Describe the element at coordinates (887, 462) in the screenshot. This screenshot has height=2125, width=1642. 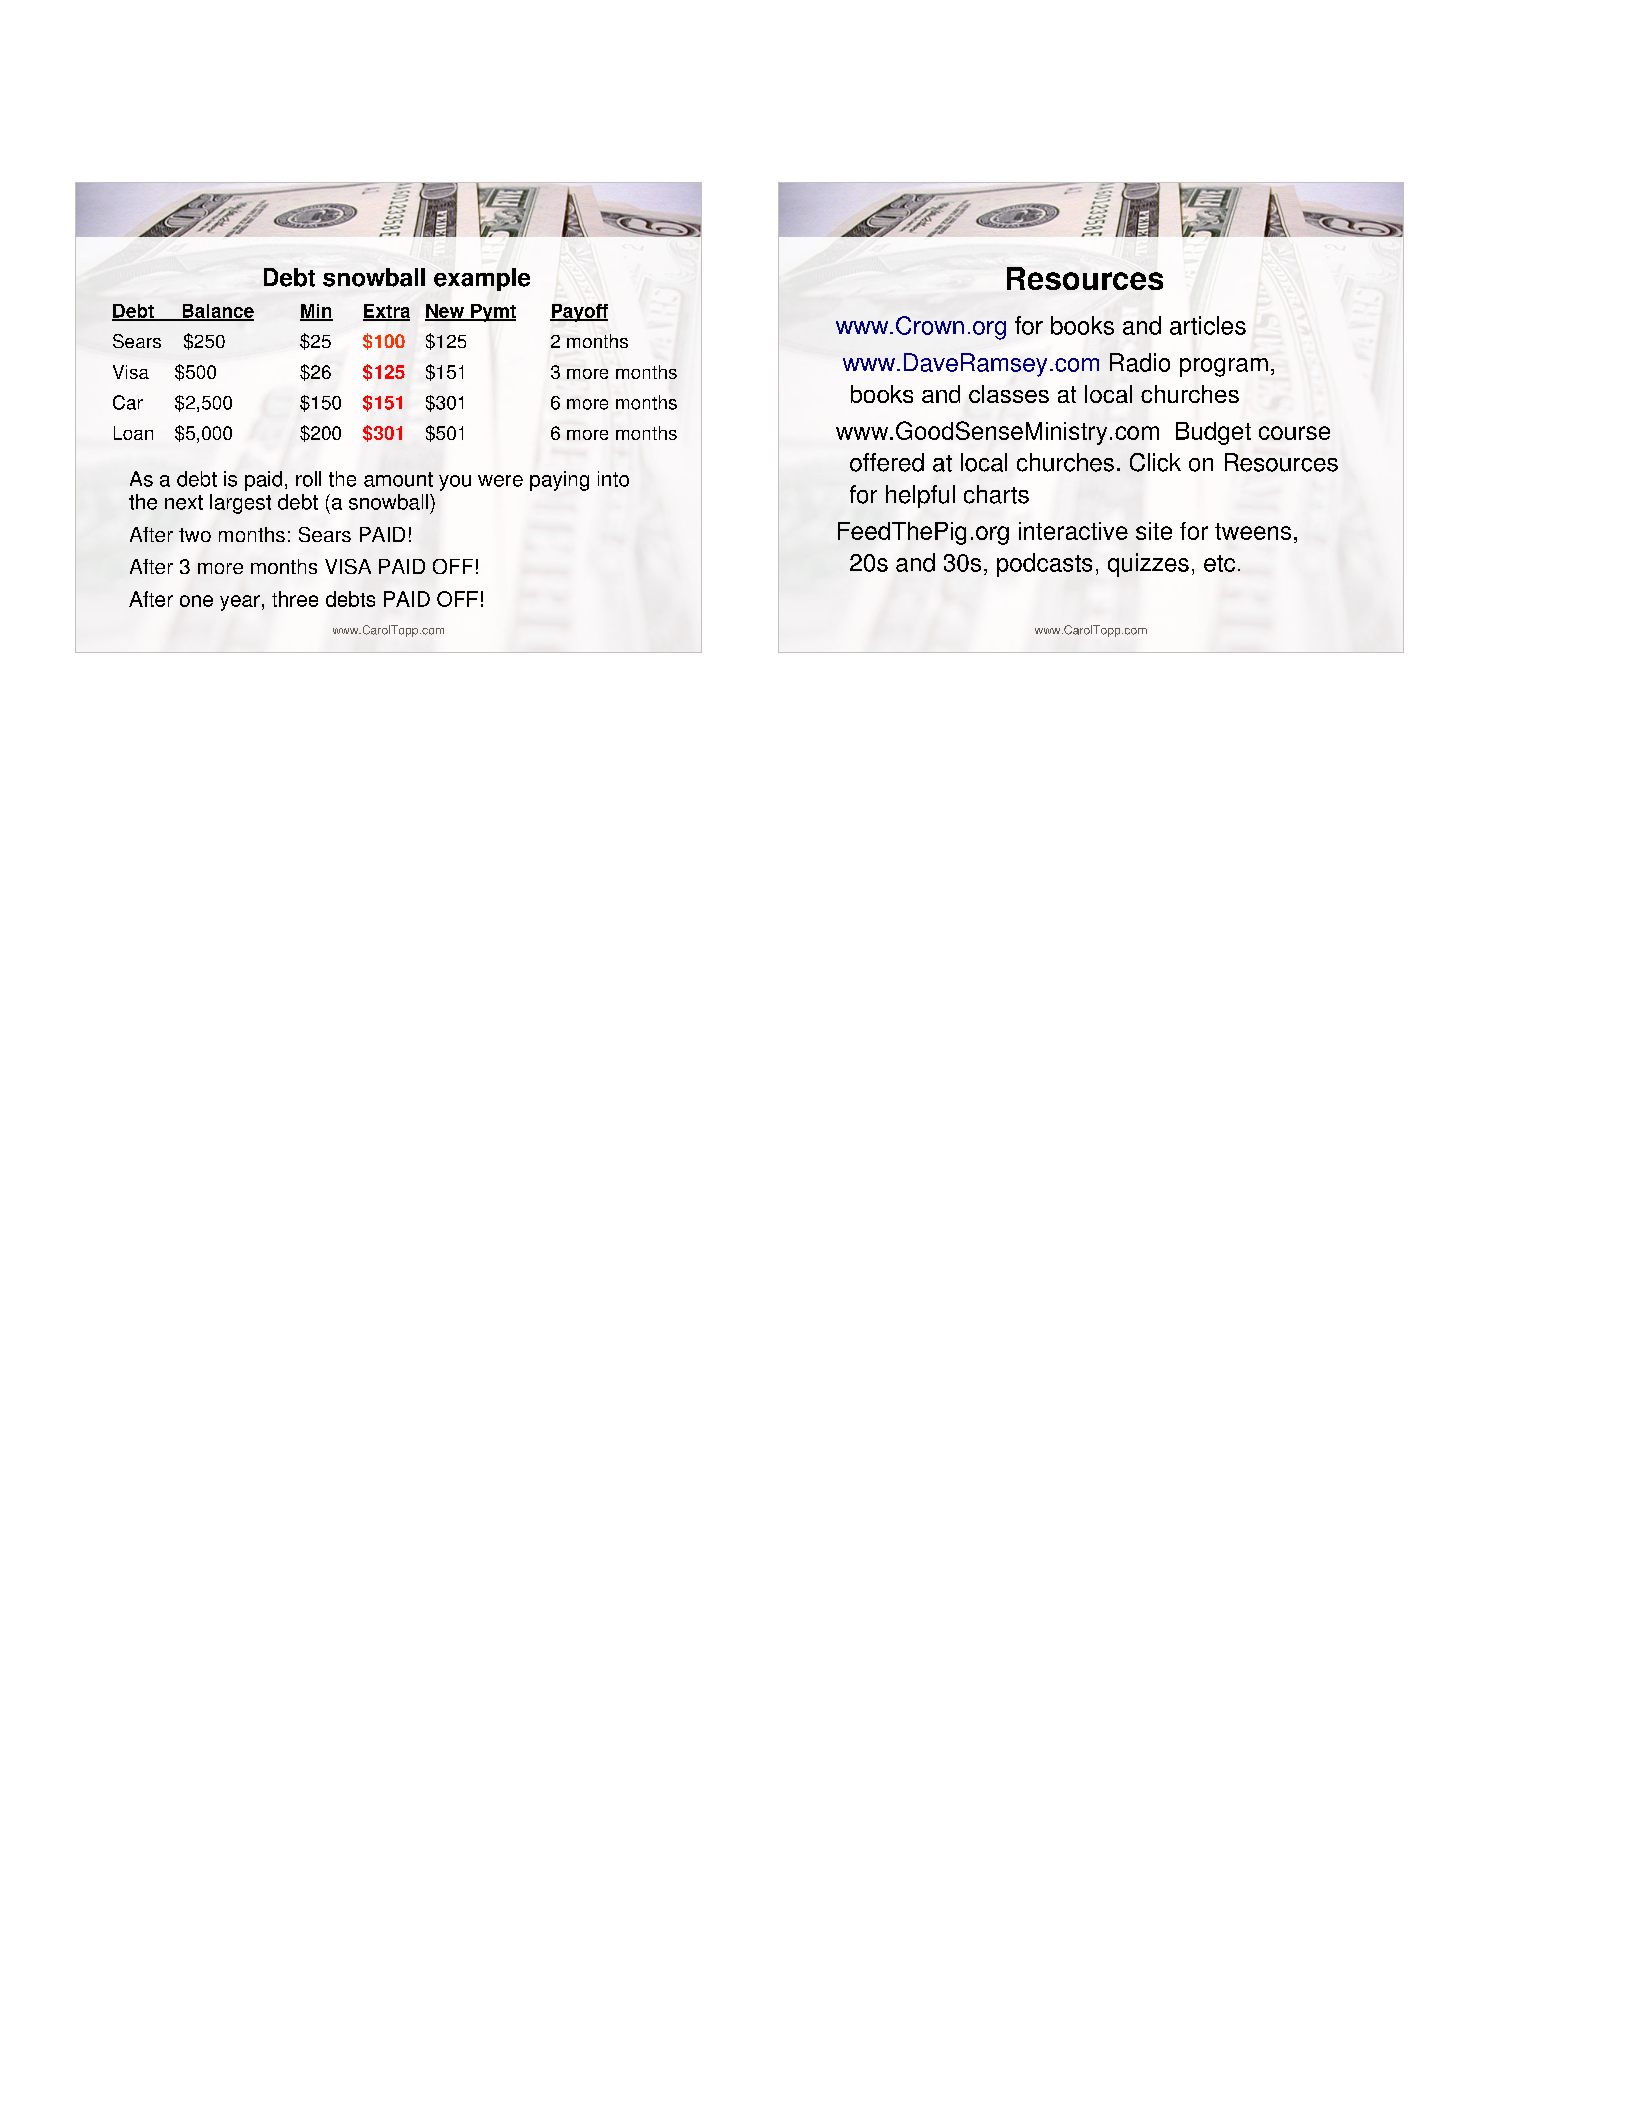
I see `offered` at that location.
